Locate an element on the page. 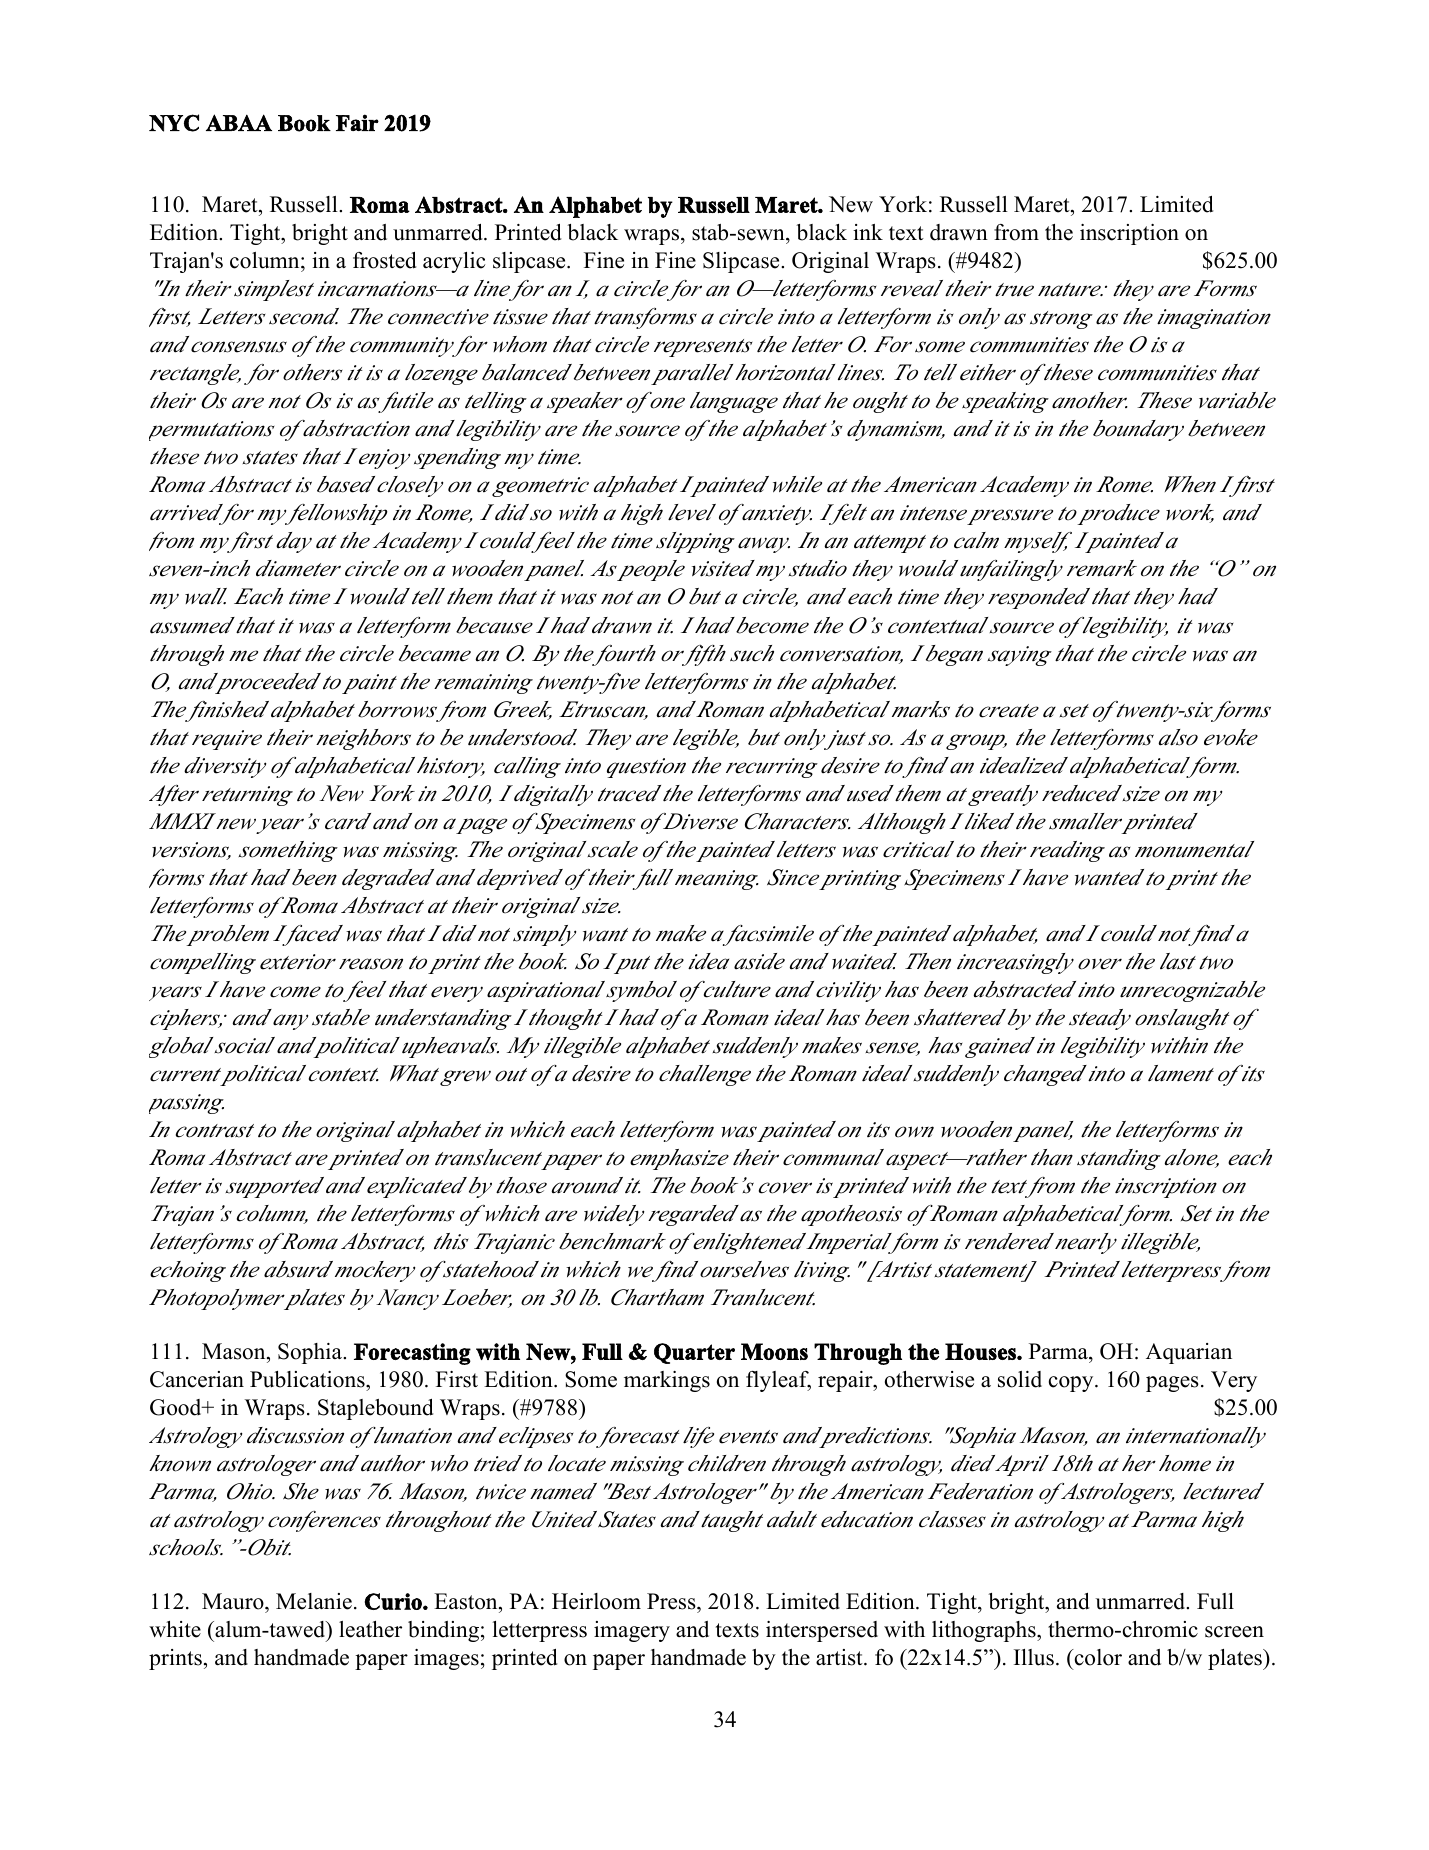 Image resolution: width=1429 pixels, height=1850 pixels. color is located at coordinates (1097, 1657).
